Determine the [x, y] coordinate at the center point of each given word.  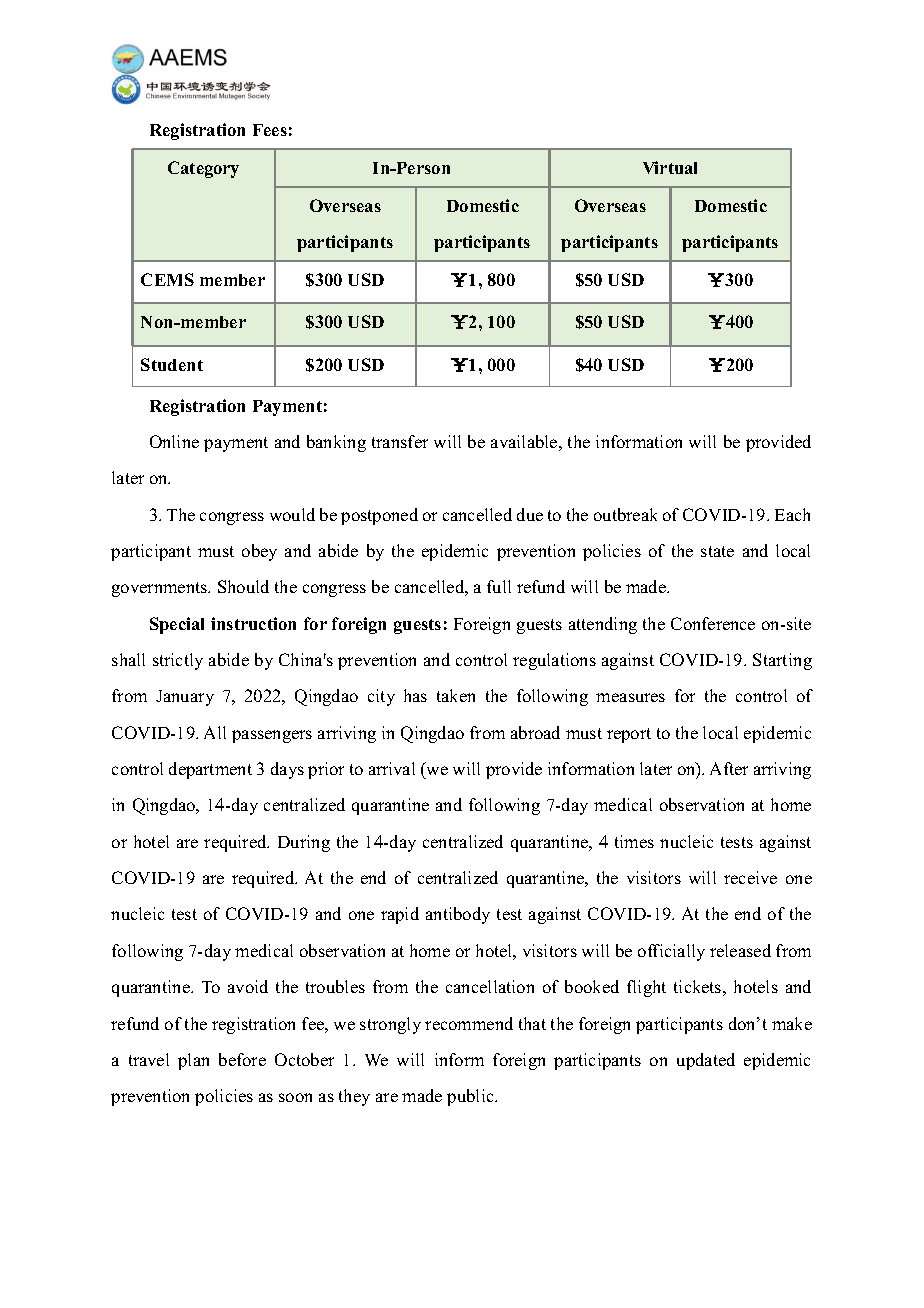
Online [174, 441]
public [471, 1097]
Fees [270, 130]
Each [792, 514]
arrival [392, 768]
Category [203, 169]
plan [193, 1061]
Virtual [670, 167]
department [210, 770]
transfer [400, 441]
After [729, 768]
